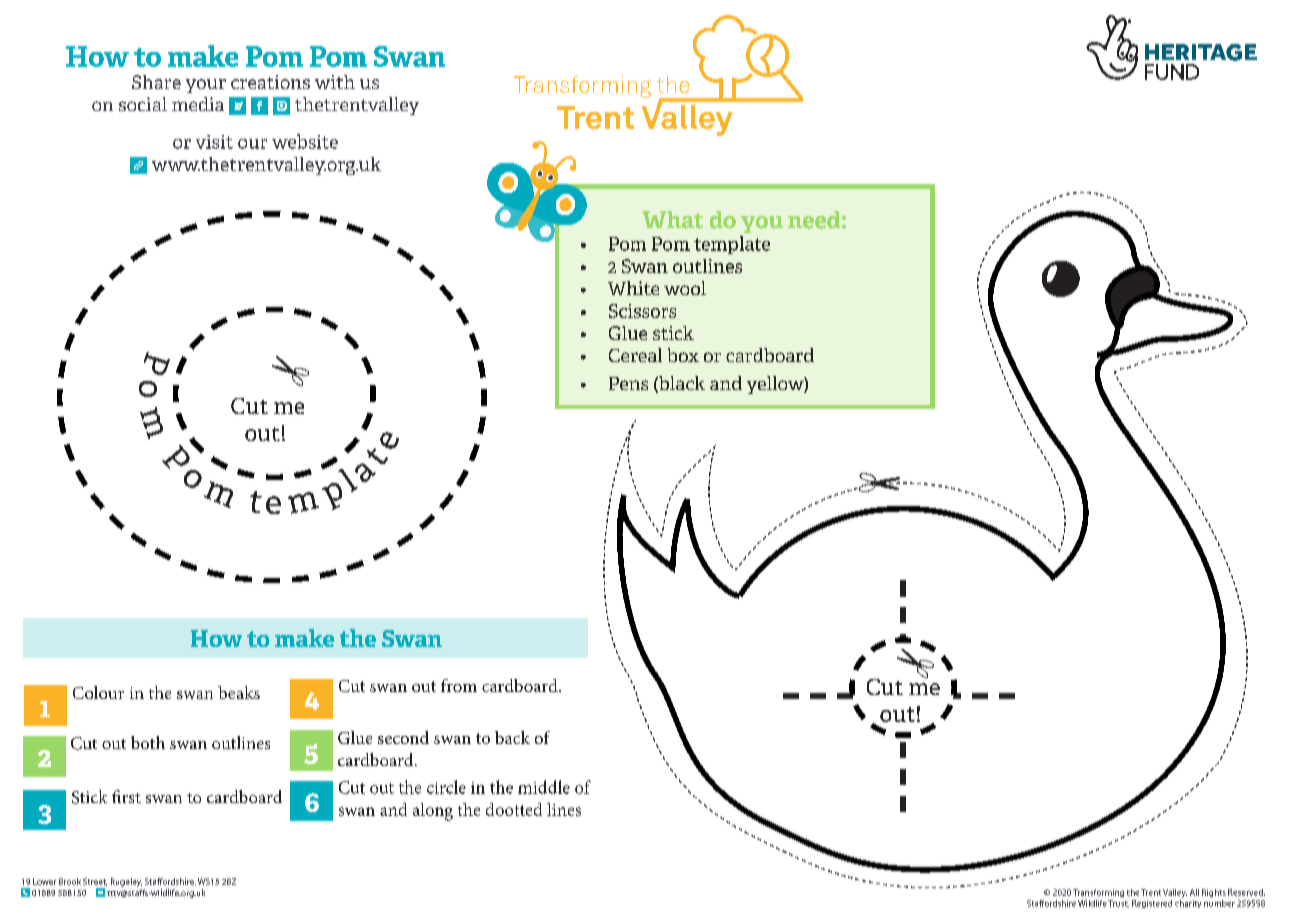 This document has width=1308, height=924. What do you see at coordinates (95, 882) in the document?
I see `Street` at bounding box center [95, 882].
